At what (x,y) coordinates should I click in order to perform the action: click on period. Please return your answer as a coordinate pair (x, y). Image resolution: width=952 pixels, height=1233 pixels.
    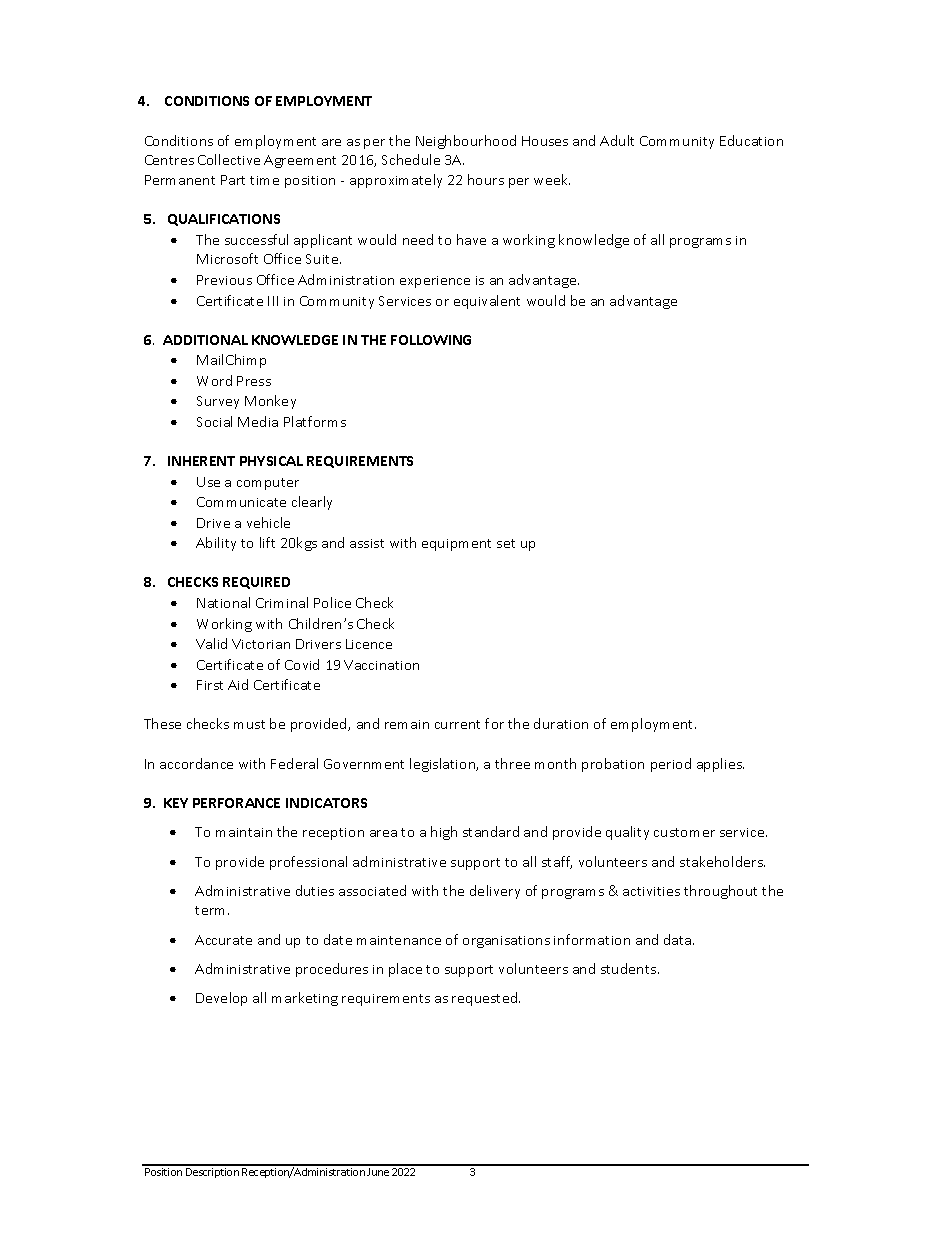
    Looking at the image, I should click on (671, 765).
